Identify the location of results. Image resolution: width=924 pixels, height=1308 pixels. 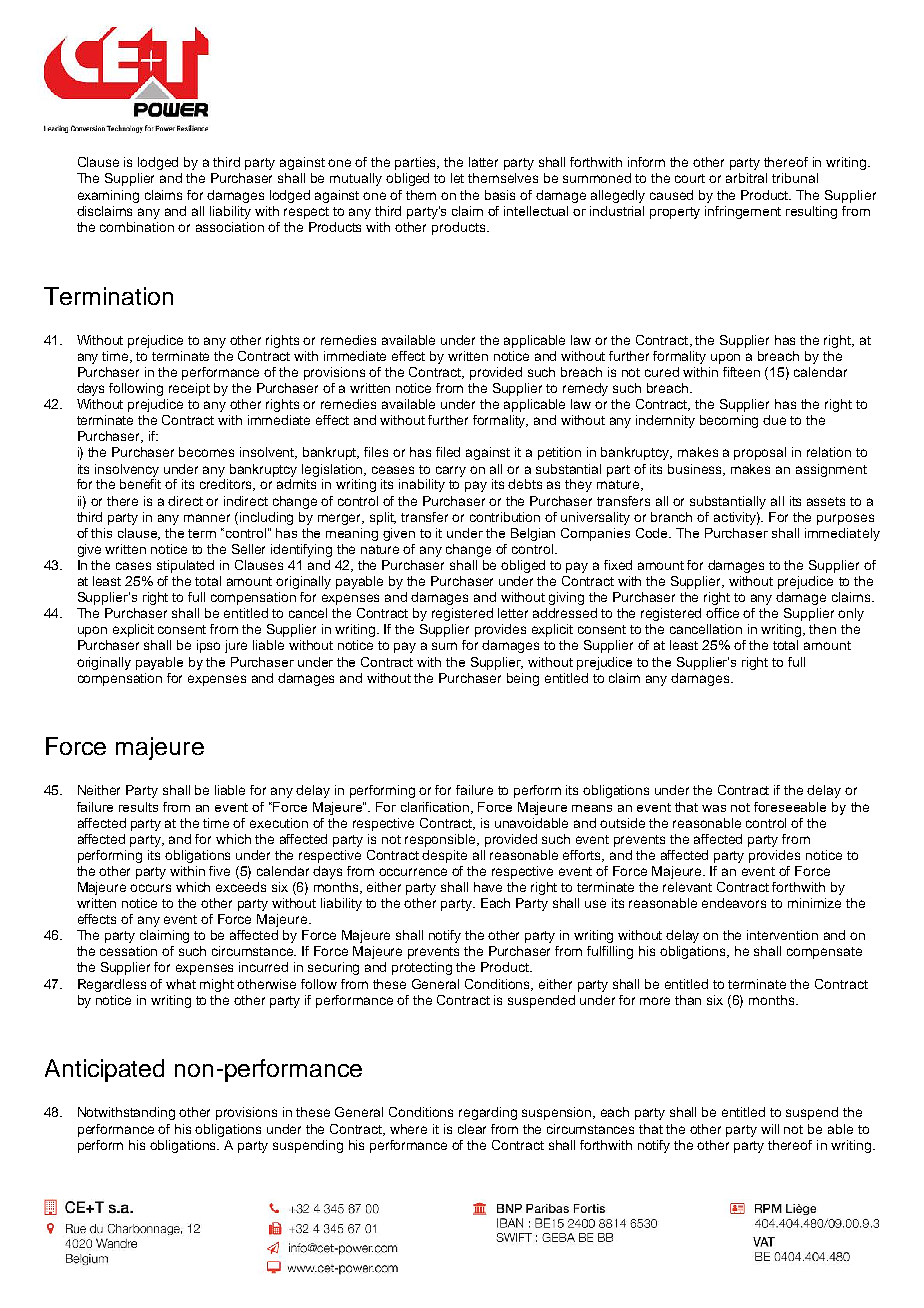
(138, 807).
